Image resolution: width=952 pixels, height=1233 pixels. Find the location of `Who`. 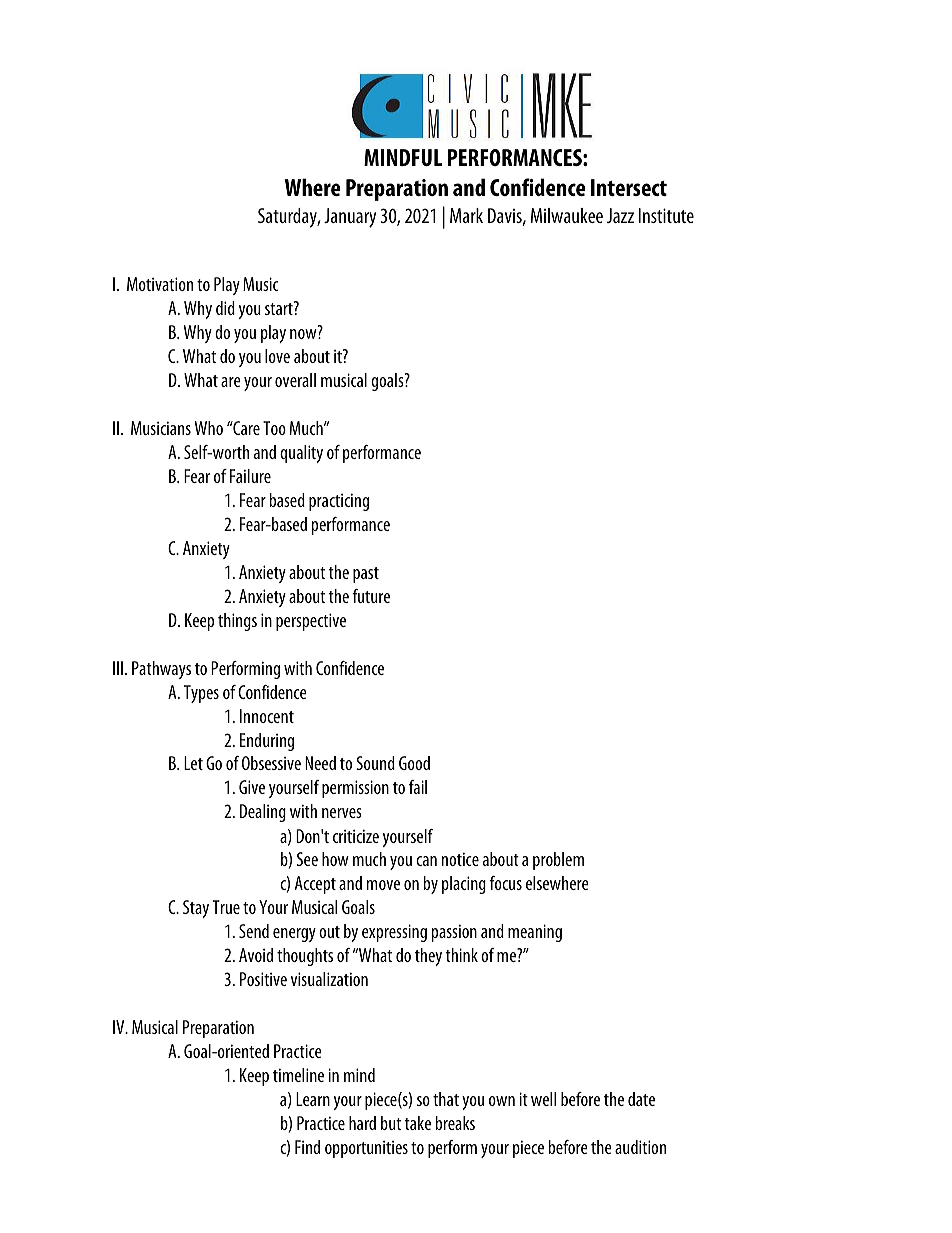

Who is located at coordinates (209, 428).
